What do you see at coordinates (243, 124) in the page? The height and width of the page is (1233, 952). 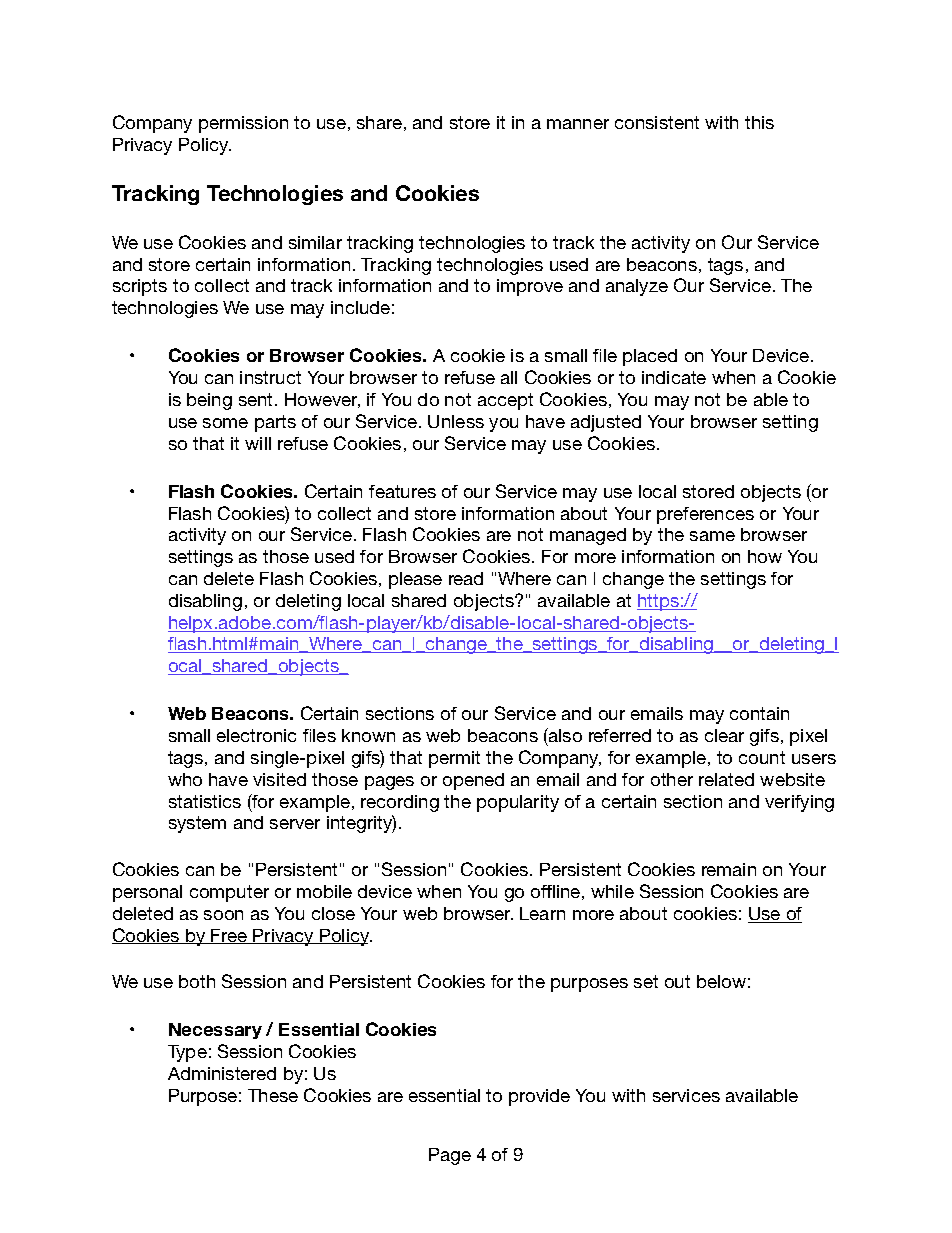 I see `permission` at bounding box center [243, 124].
